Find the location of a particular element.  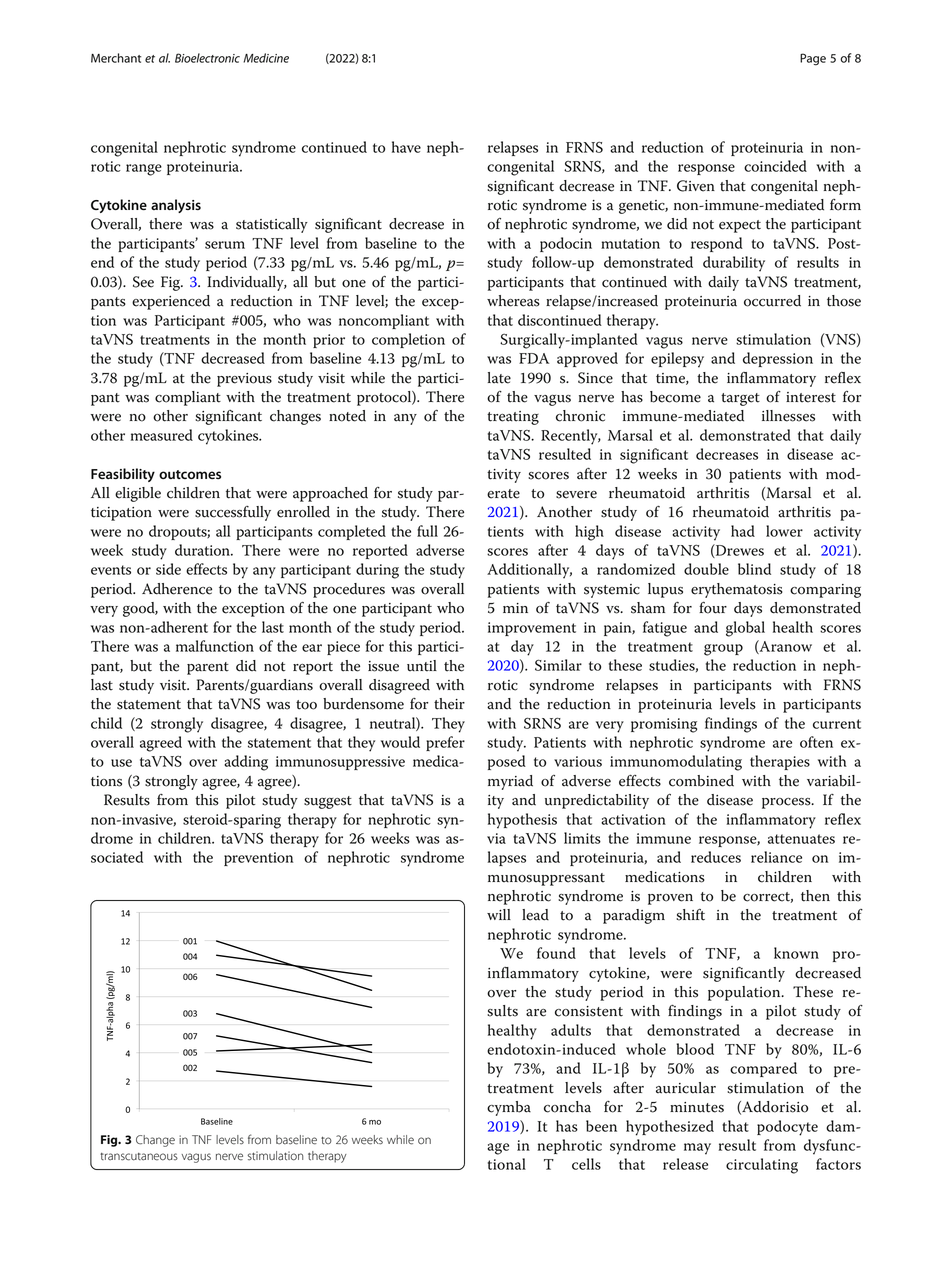

global is located at coordinates (745, 629).
